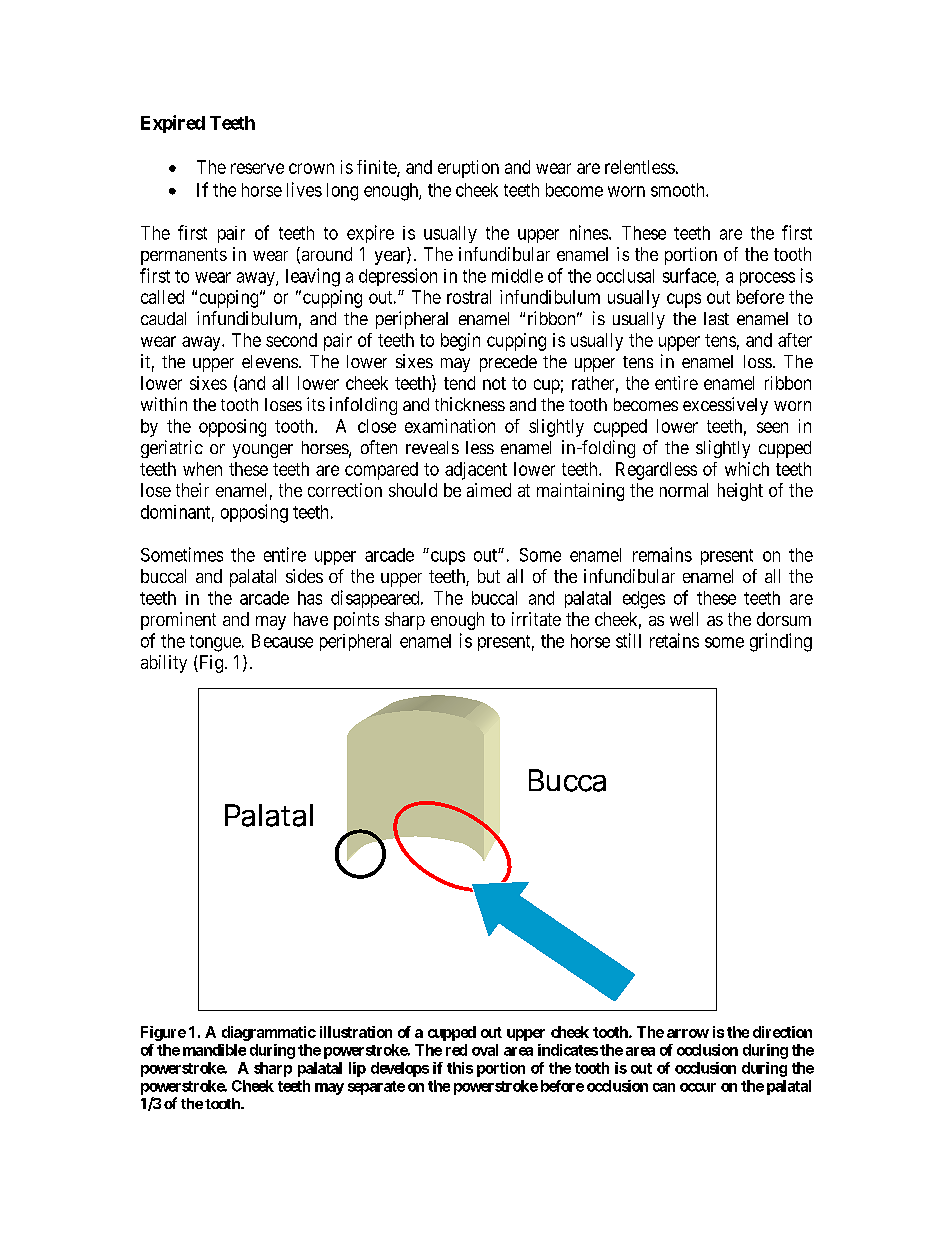 The height and width of the page is (1233, 952). Describe the element at coordinates (164, 664) in the page. I see `ability` at that location.
